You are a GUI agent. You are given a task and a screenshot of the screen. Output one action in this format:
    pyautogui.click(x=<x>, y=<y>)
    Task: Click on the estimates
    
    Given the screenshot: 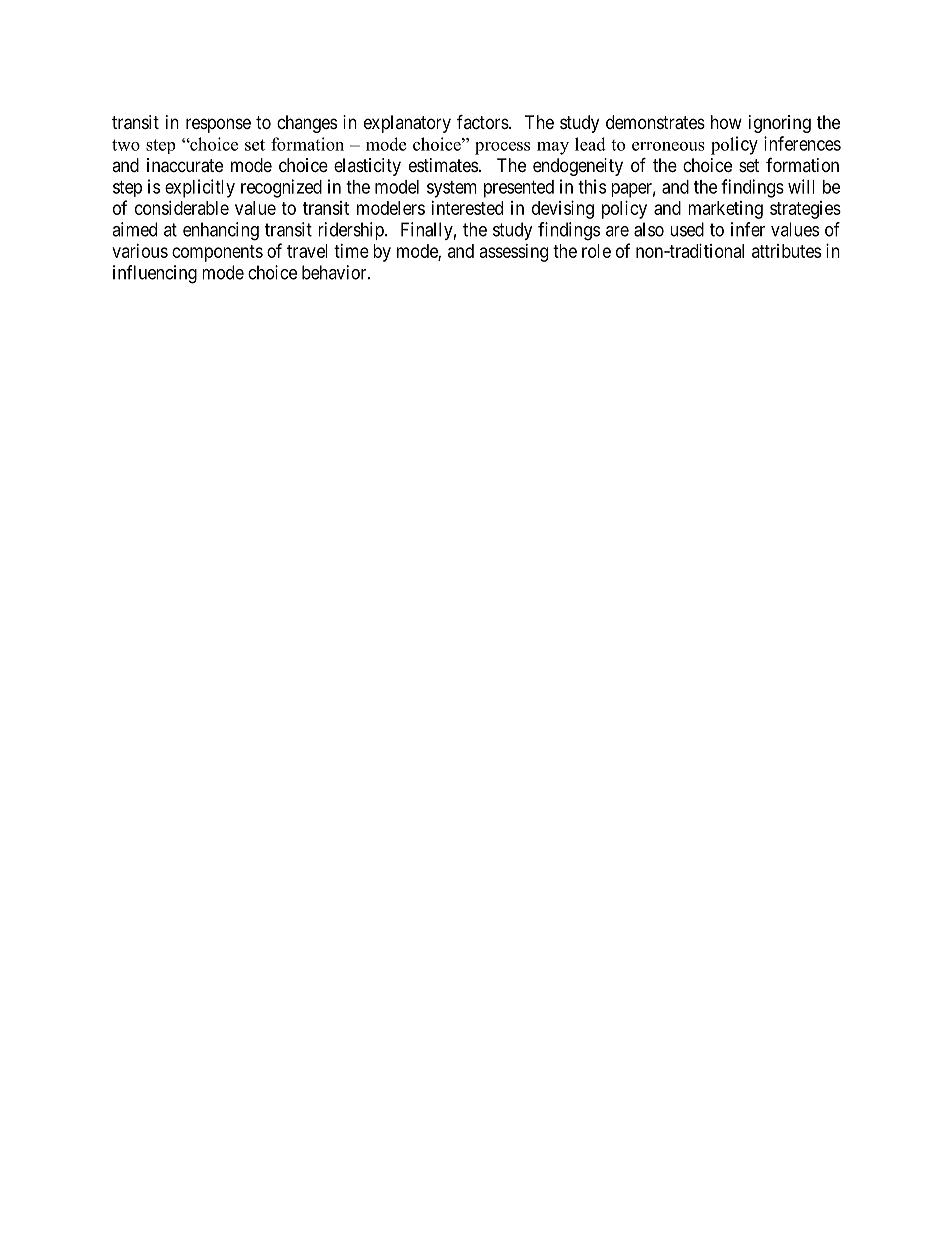 What is the action you would take?
    pyautogui.click(x=443, y=165)
